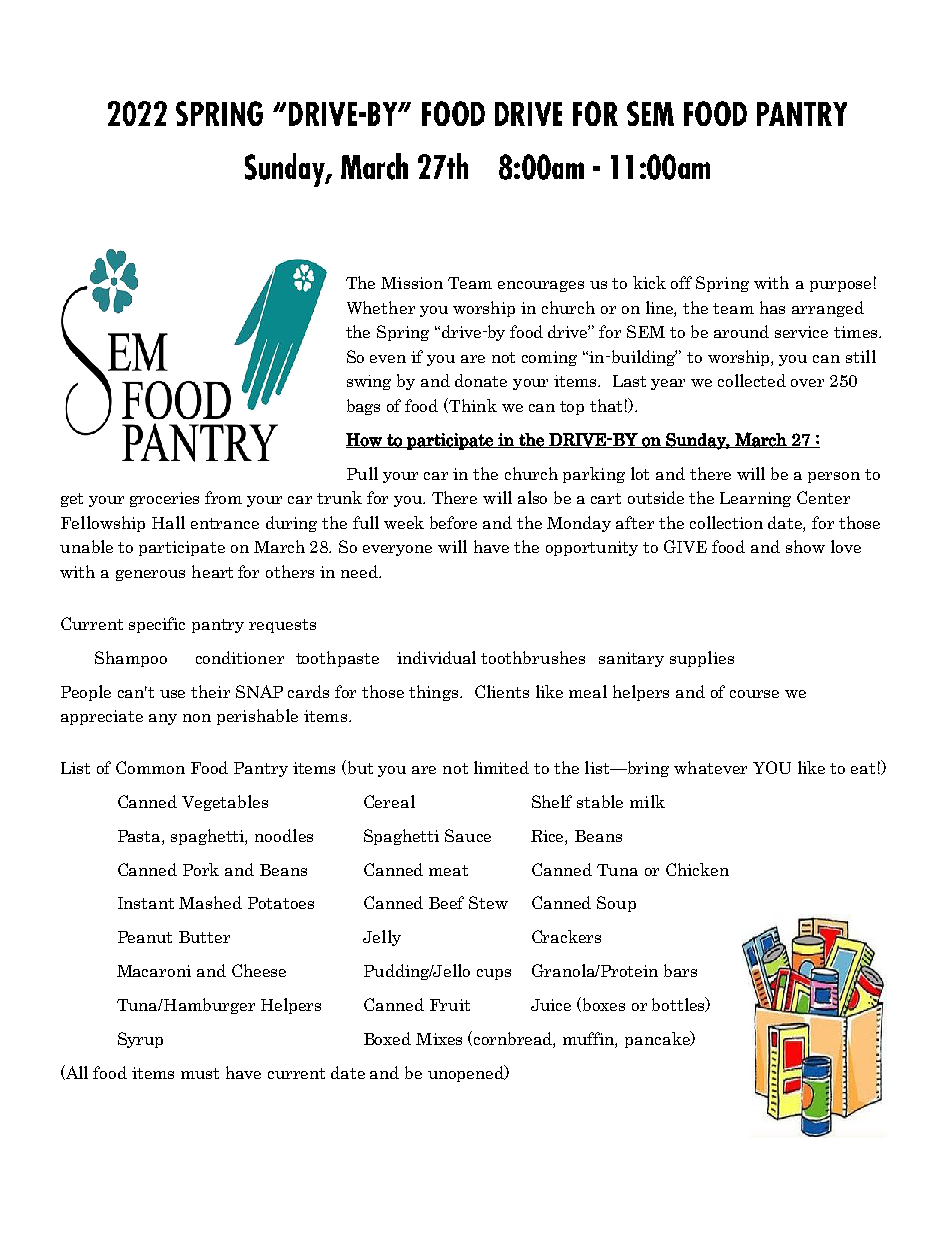 This document has width=952, height=1233. I want to click on course, so click(754, 694).
